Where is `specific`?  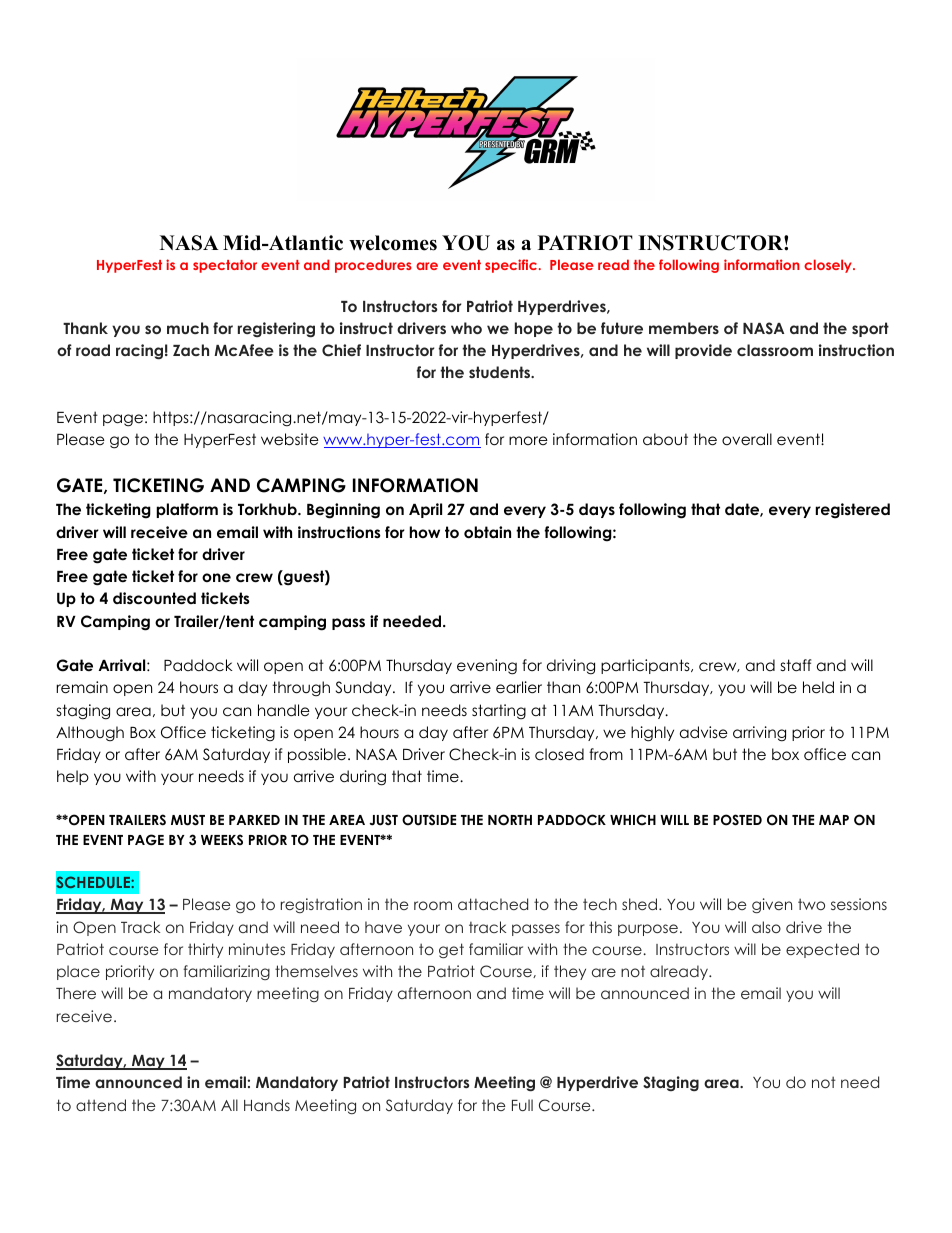
specific is located at coordinates (511, 266).
